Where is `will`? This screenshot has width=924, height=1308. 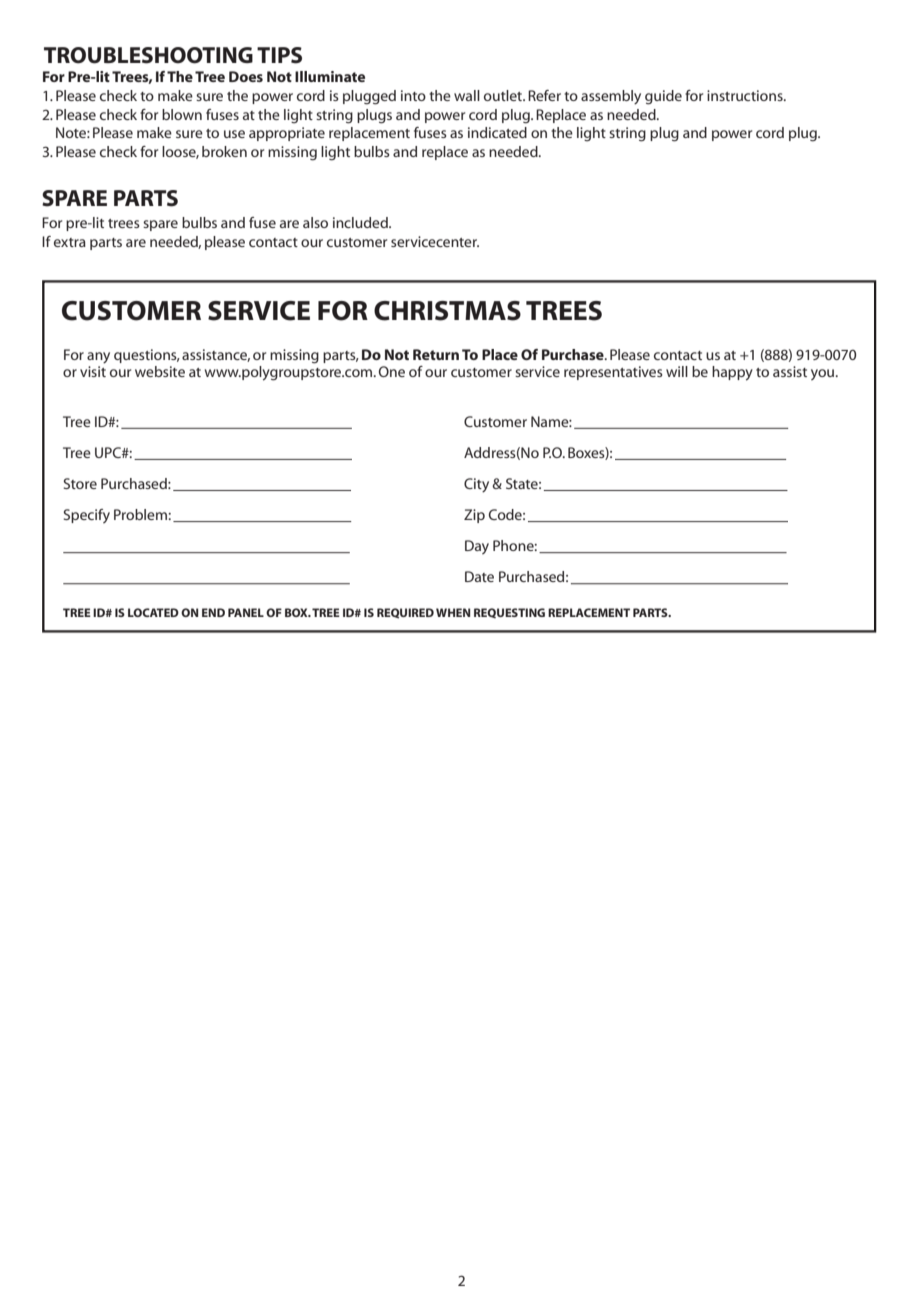
will is located at coordinates (677, 371).
